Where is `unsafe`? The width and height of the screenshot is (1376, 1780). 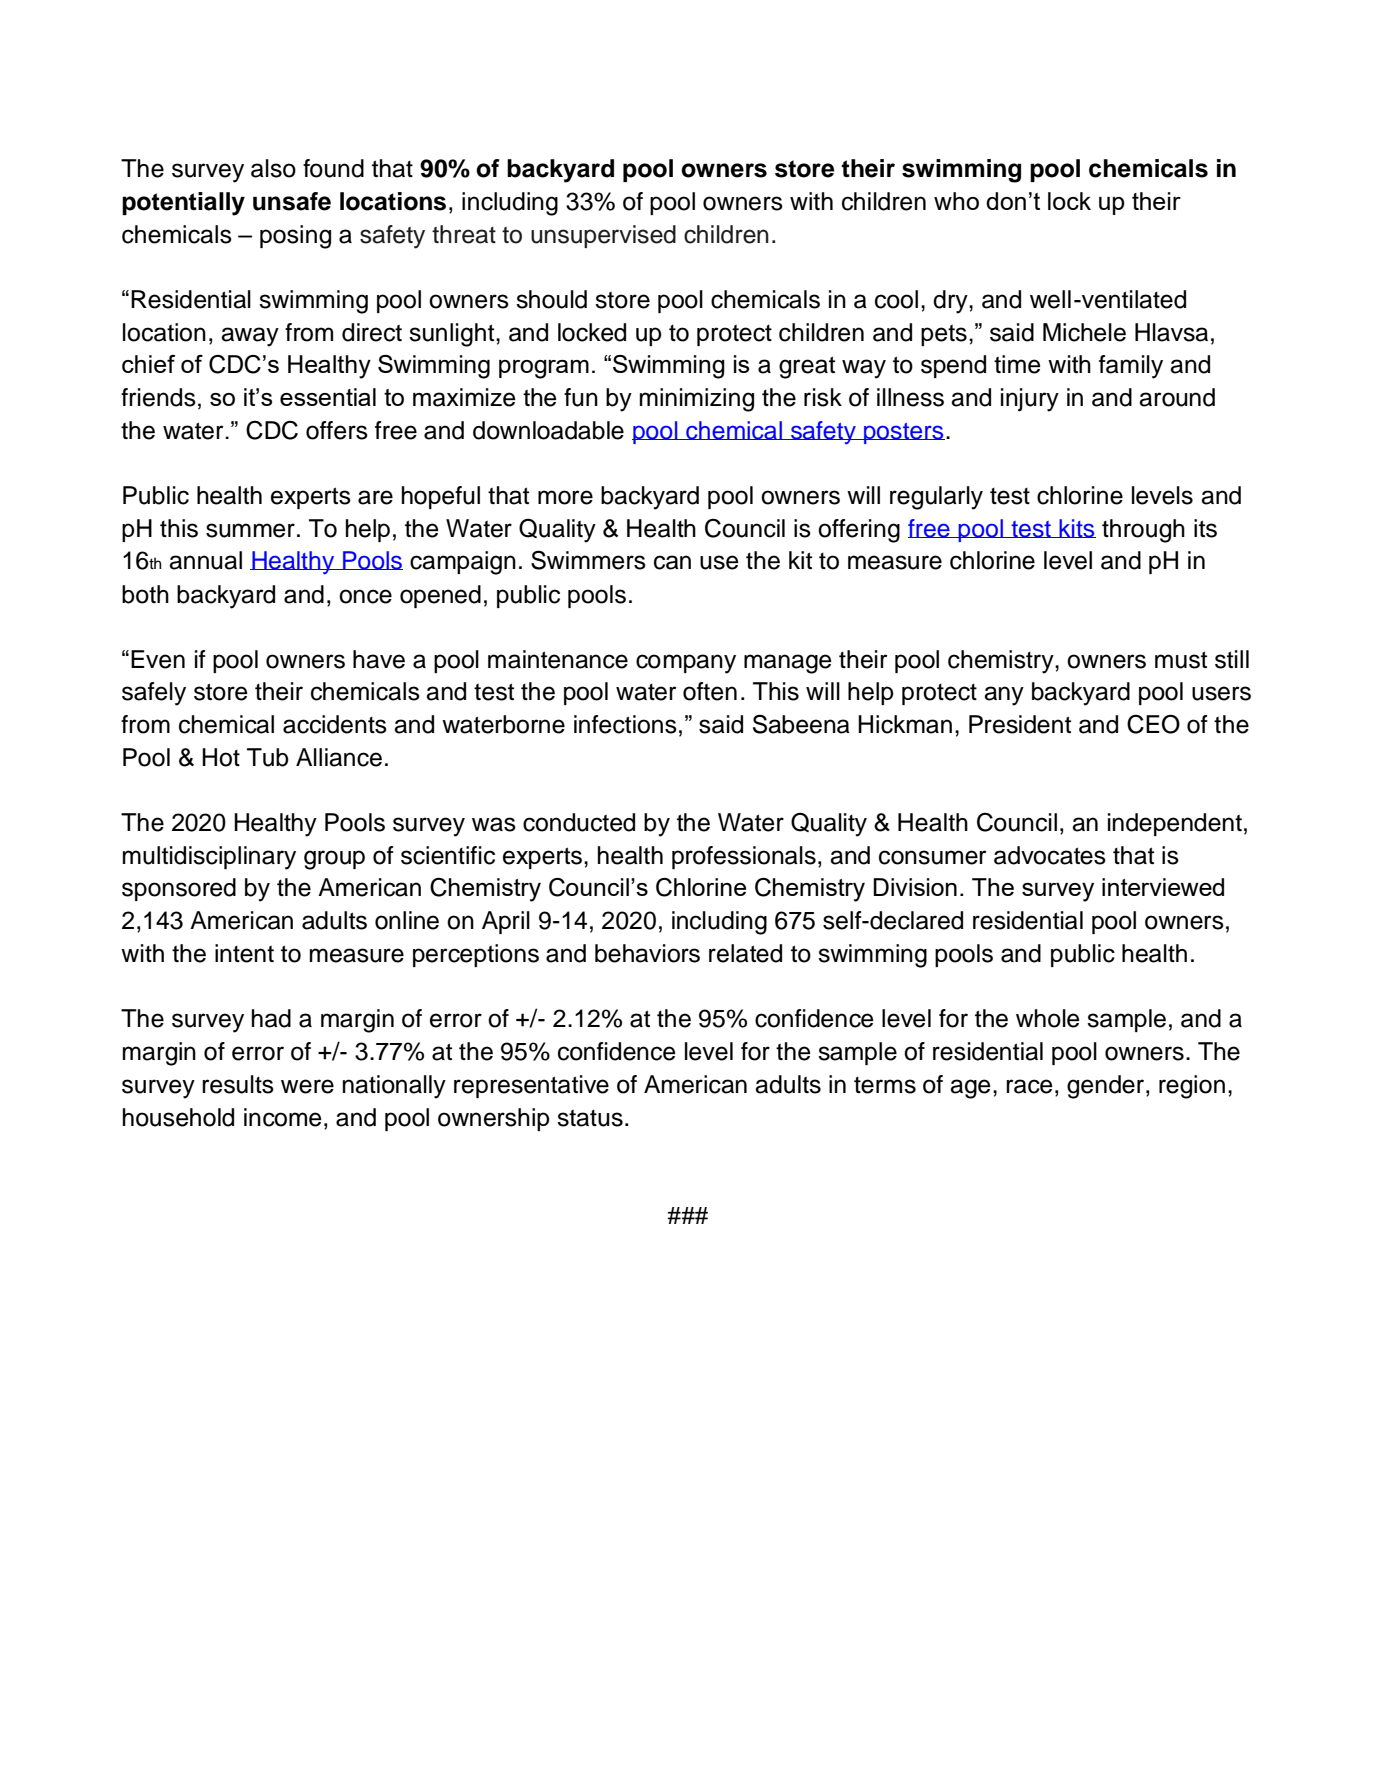
unsafe is located at coordinates (292, 201).
